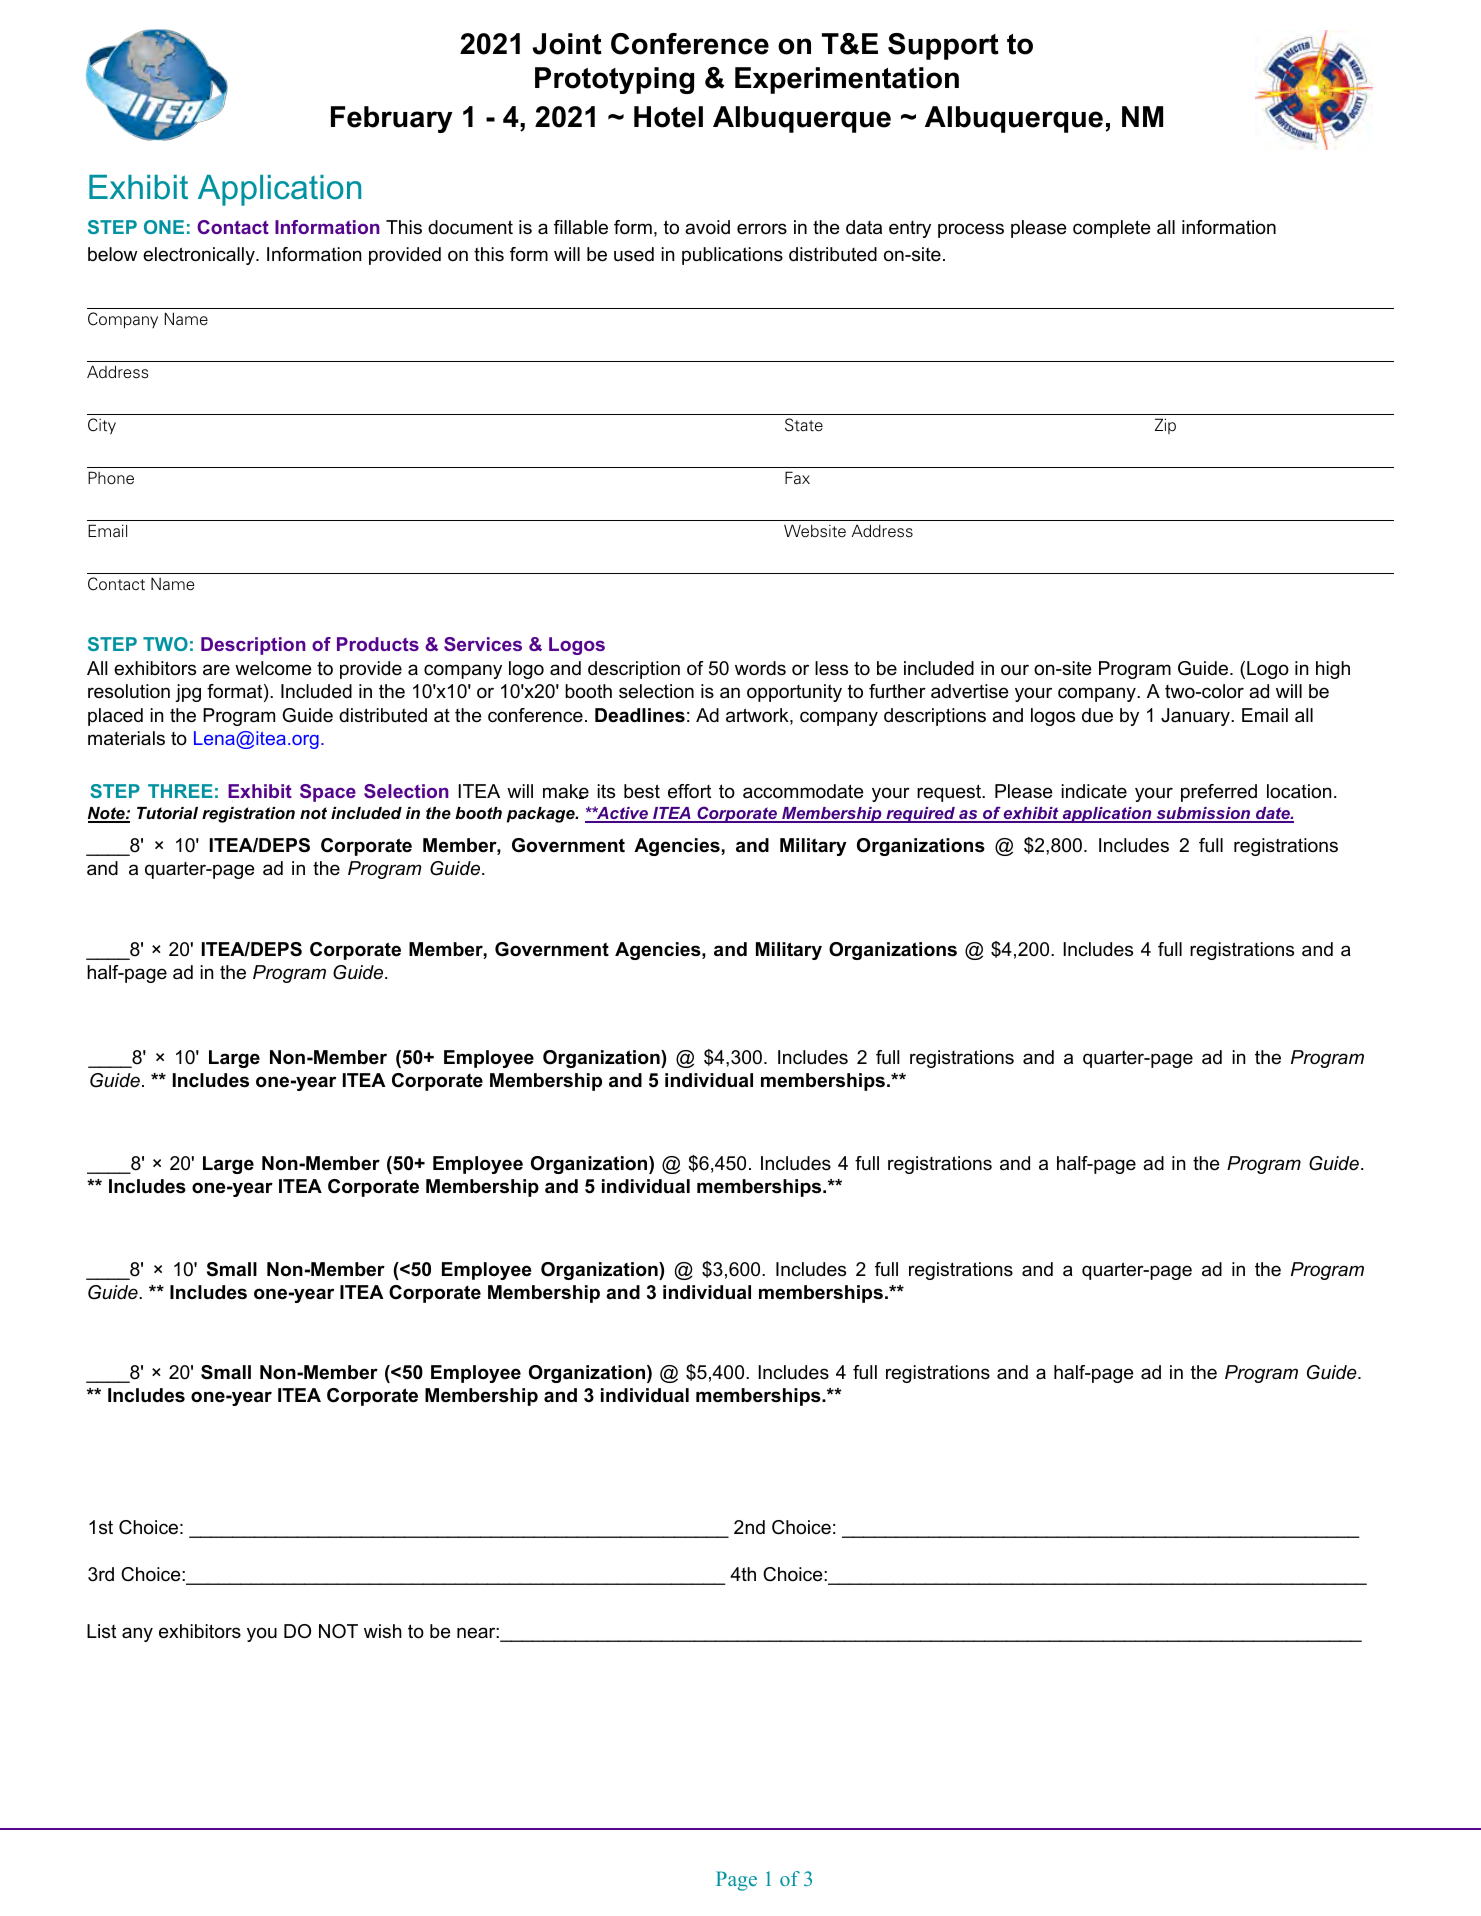 The width and height of the page is (1481, 1916). What do you see at coordinates (614, 80) in the page?
I see `Prototyping` at bounding box center [614, 80].
